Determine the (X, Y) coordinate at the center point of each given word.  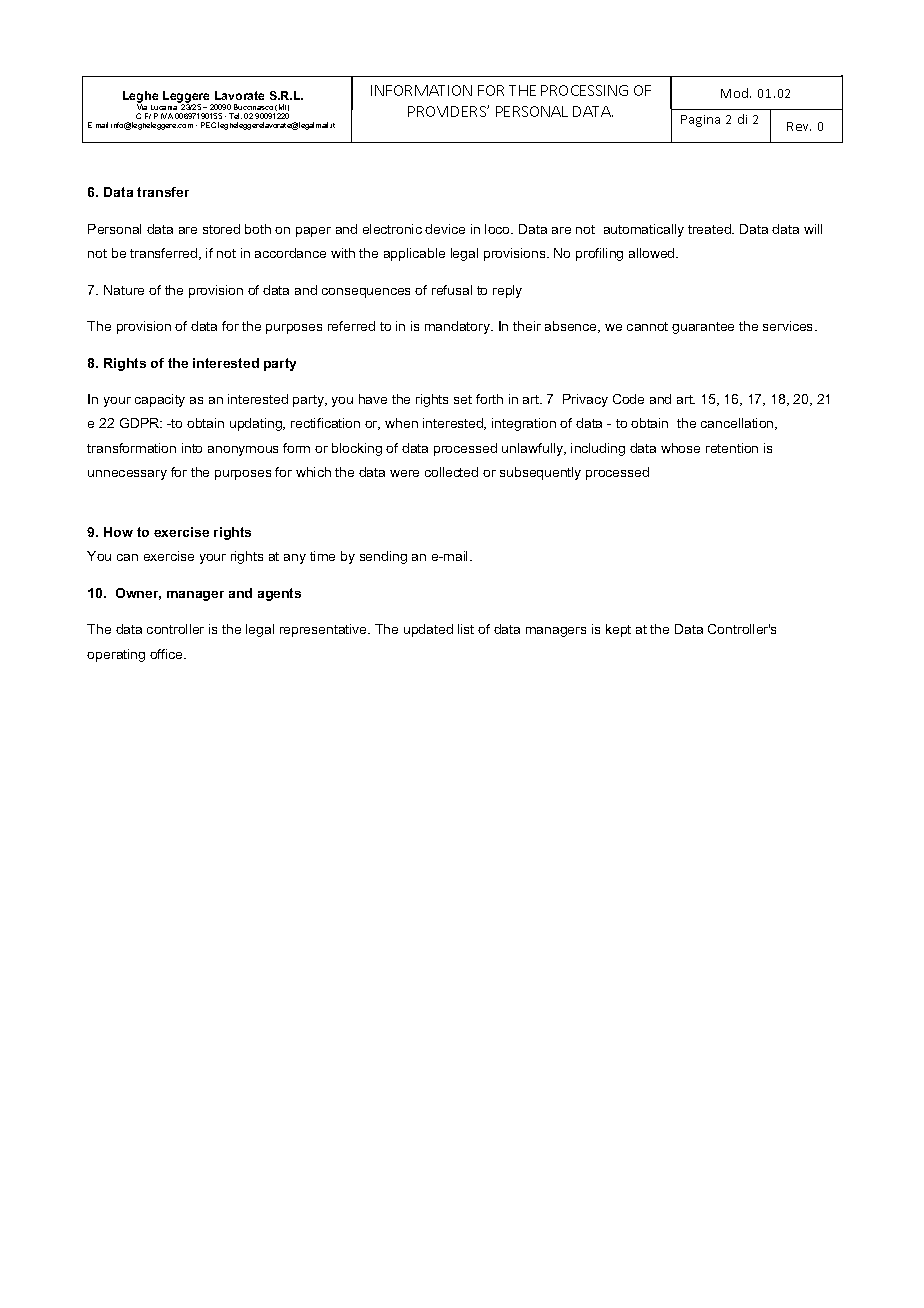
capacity (160, 400)
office (168, 654)
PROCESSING (584, 90)
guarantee (703, 328)
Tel (235, 116)
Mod (736, 93)
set (463, 399)
